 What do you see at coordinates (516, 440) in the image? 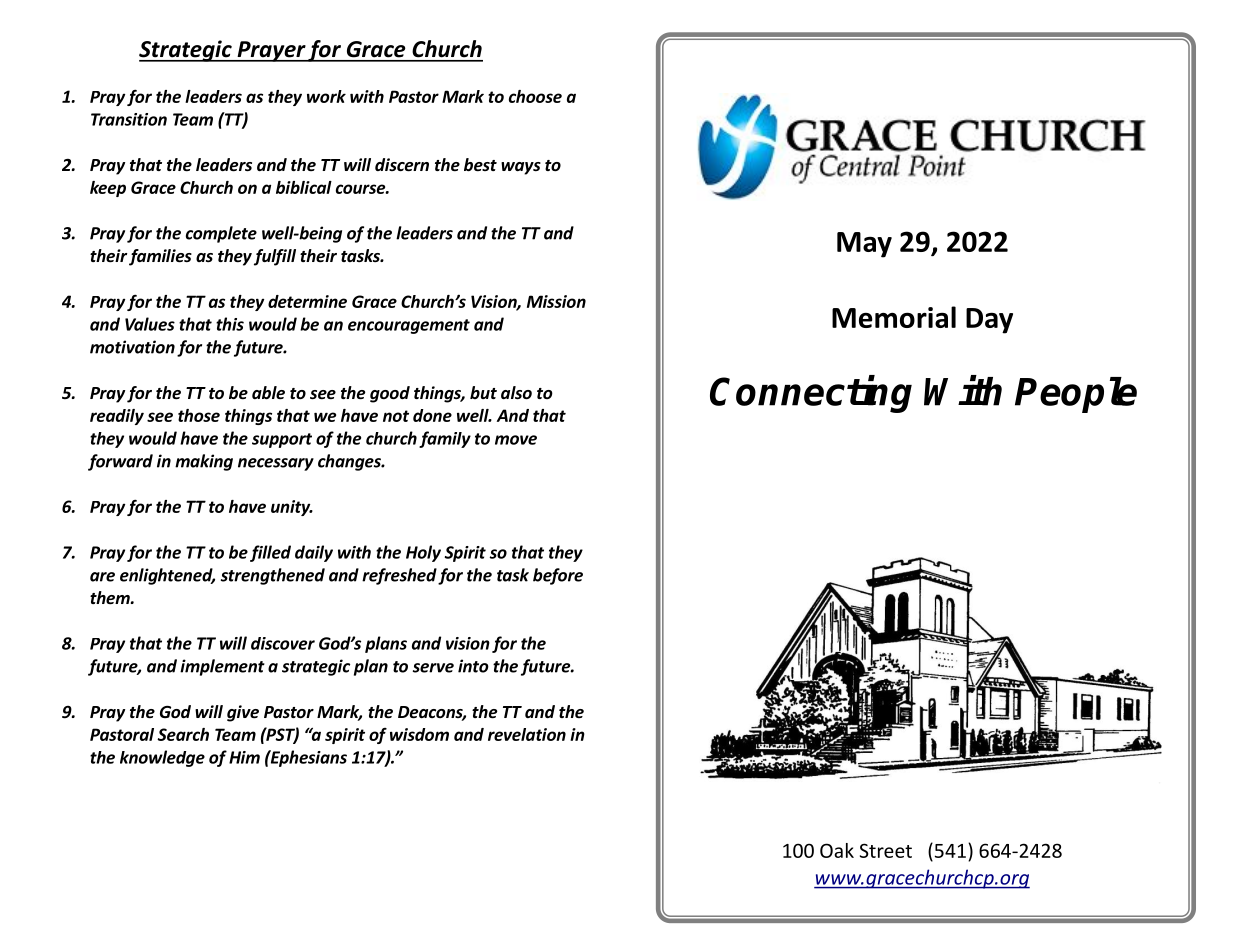
I see `move` at bounding box center [516, 440].
